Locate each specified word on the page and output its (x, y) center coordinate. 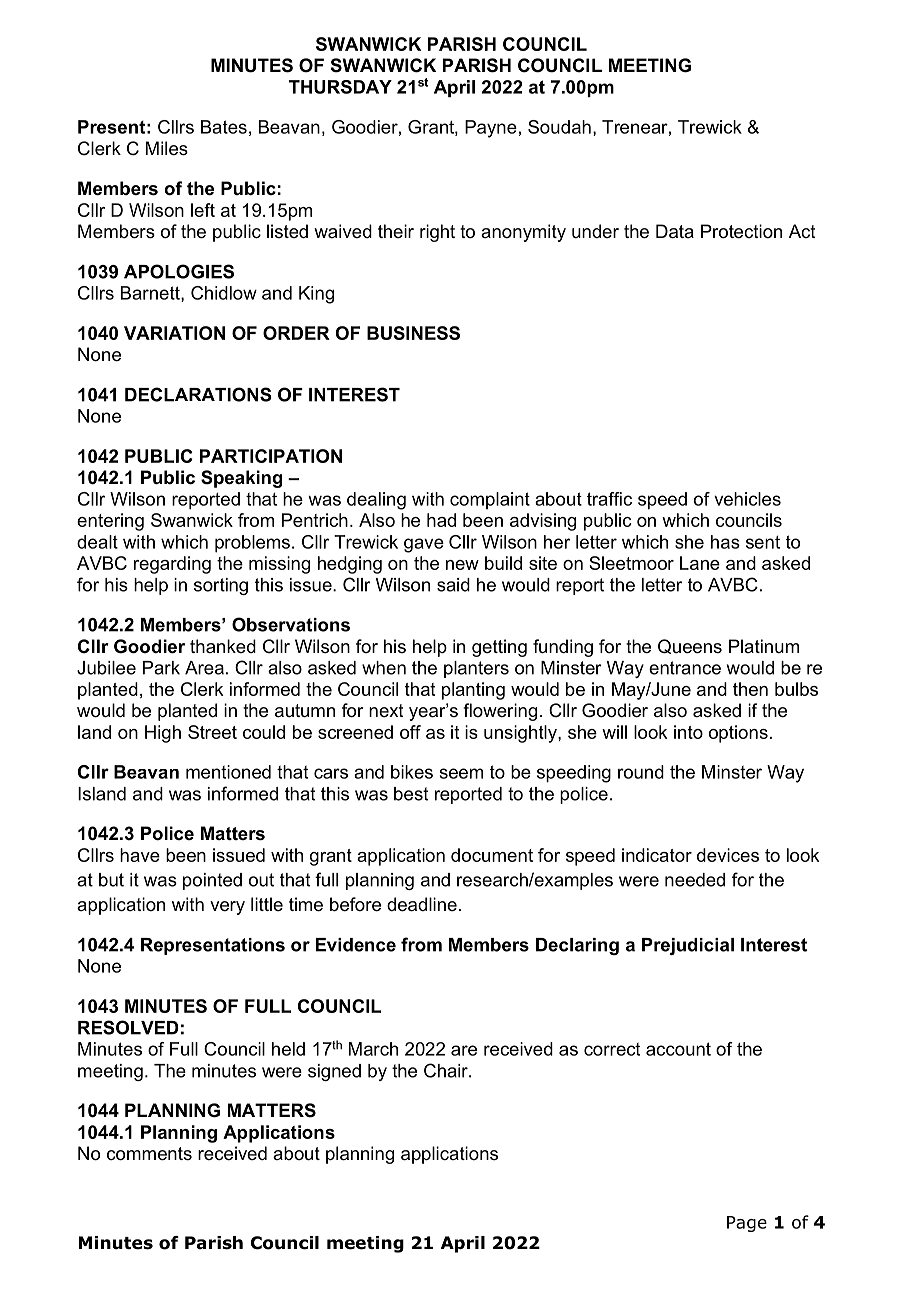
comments (149, 1154)
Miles (167, 148)
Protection (741, 231)
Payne (491, 129)
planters (476, 669)
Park (161, 668)
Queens (690, 646)
